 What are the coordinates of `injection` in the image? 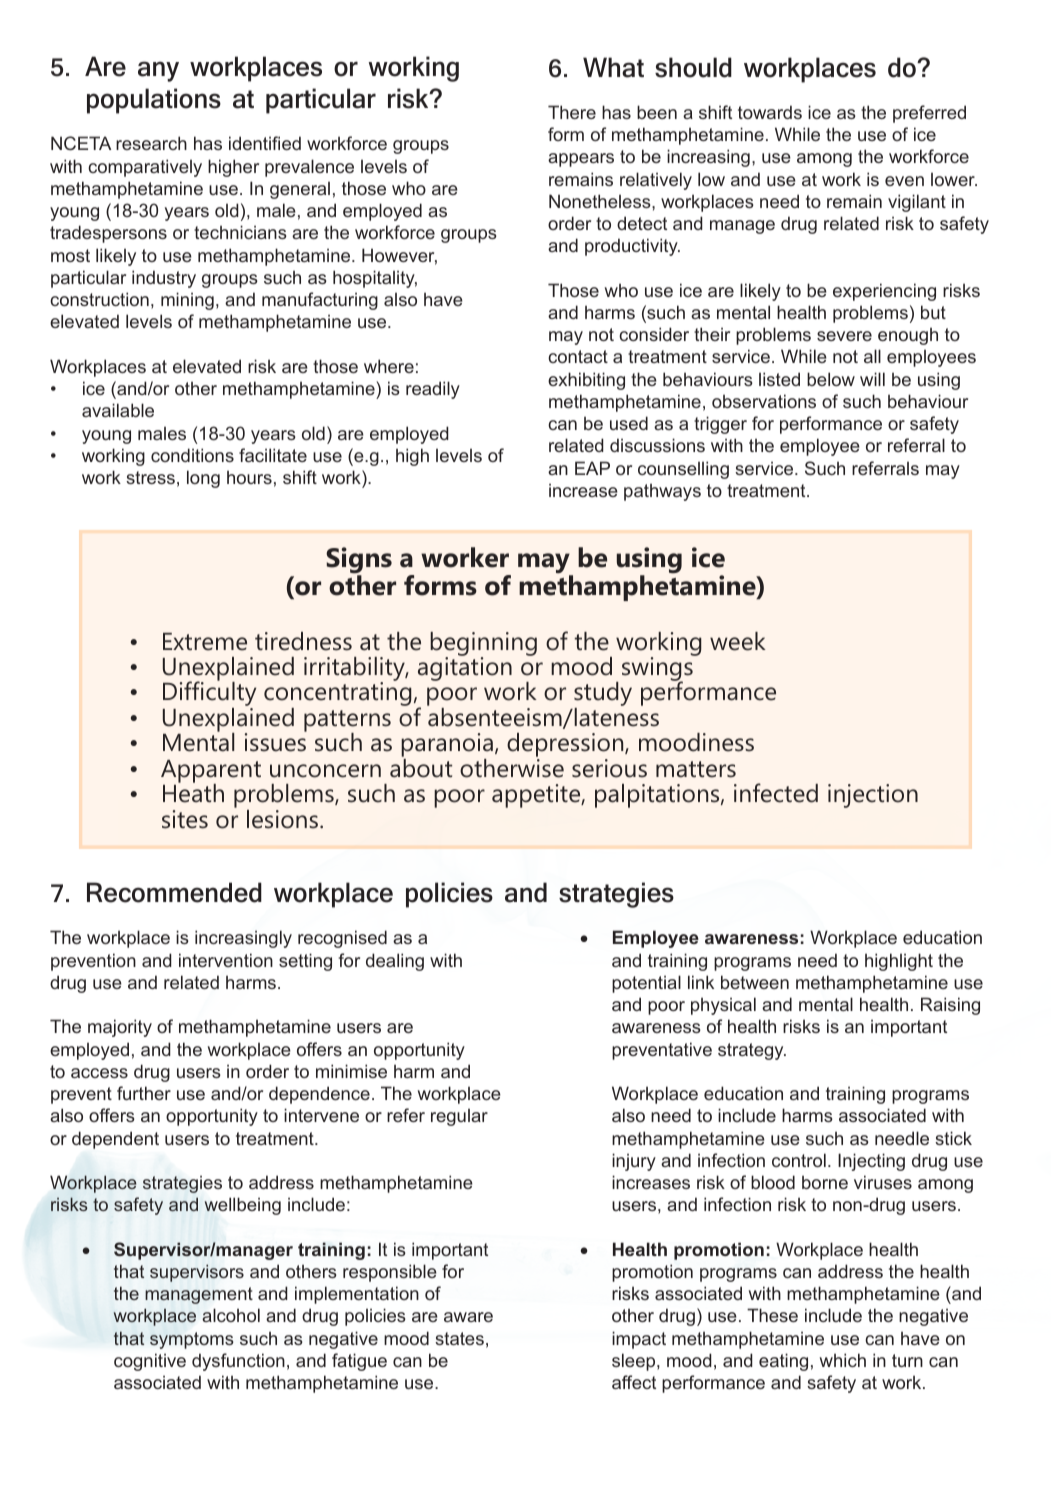 It's located at (873, 796).
